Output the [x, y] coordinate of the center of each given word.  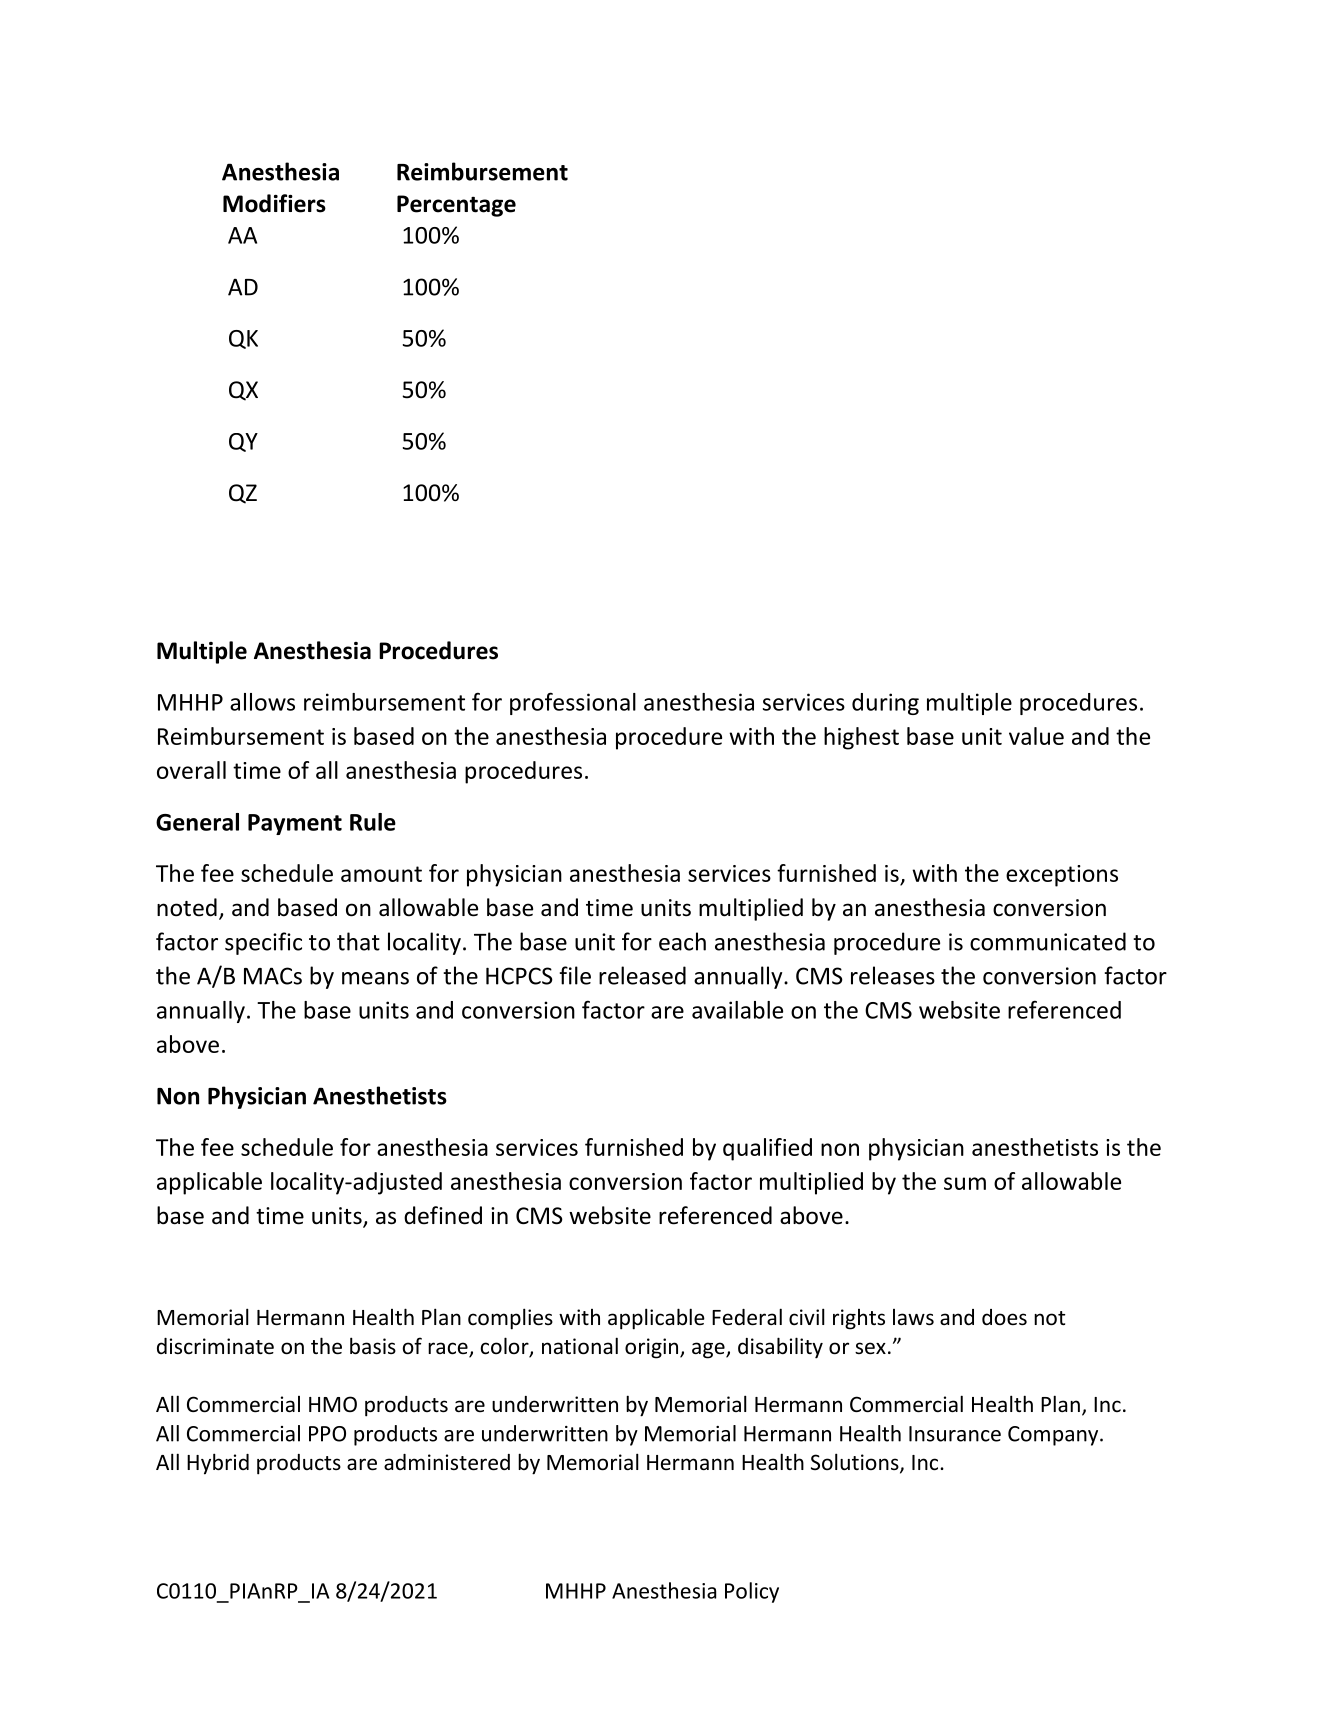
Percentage [456, 206]
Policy [752, 1592]
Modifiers [274, 203]
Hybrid [218, 1464]
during [885, 704]
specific [263, 943]
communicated [1048, 941]
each [682, 941]
